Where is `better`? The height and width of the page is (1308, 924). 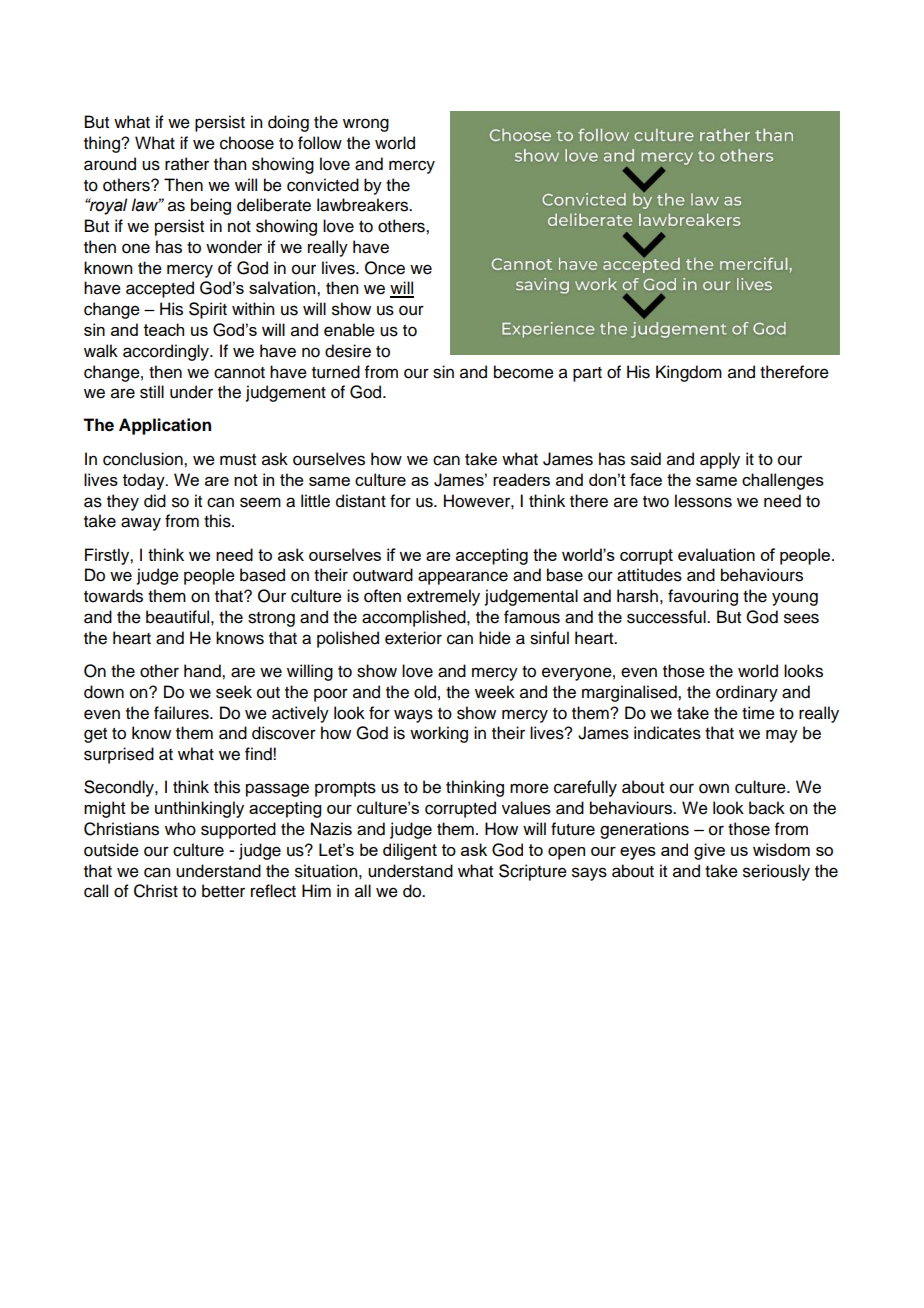
better is located at coordinates (223, 891).
